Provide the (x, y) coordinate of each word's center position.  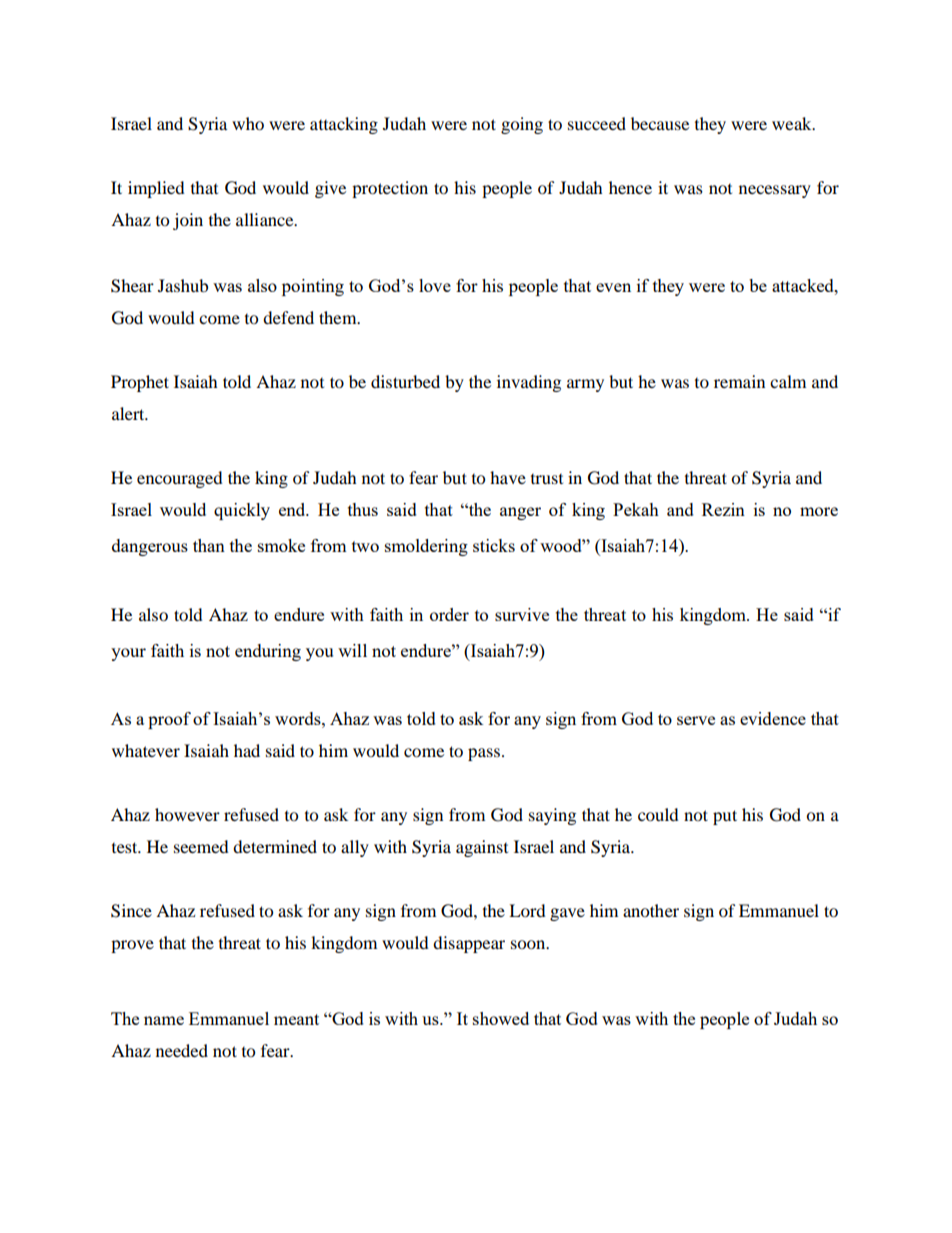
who (248, 123)
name (164, 1020)
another (651, 910)
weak (793, 123)
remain (739, 381)
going (522, 125)
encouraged (180, 479)
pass (484, 754)
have (508, 477)
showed (501, 1018)
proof (169, 720)
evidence (773, 718)
